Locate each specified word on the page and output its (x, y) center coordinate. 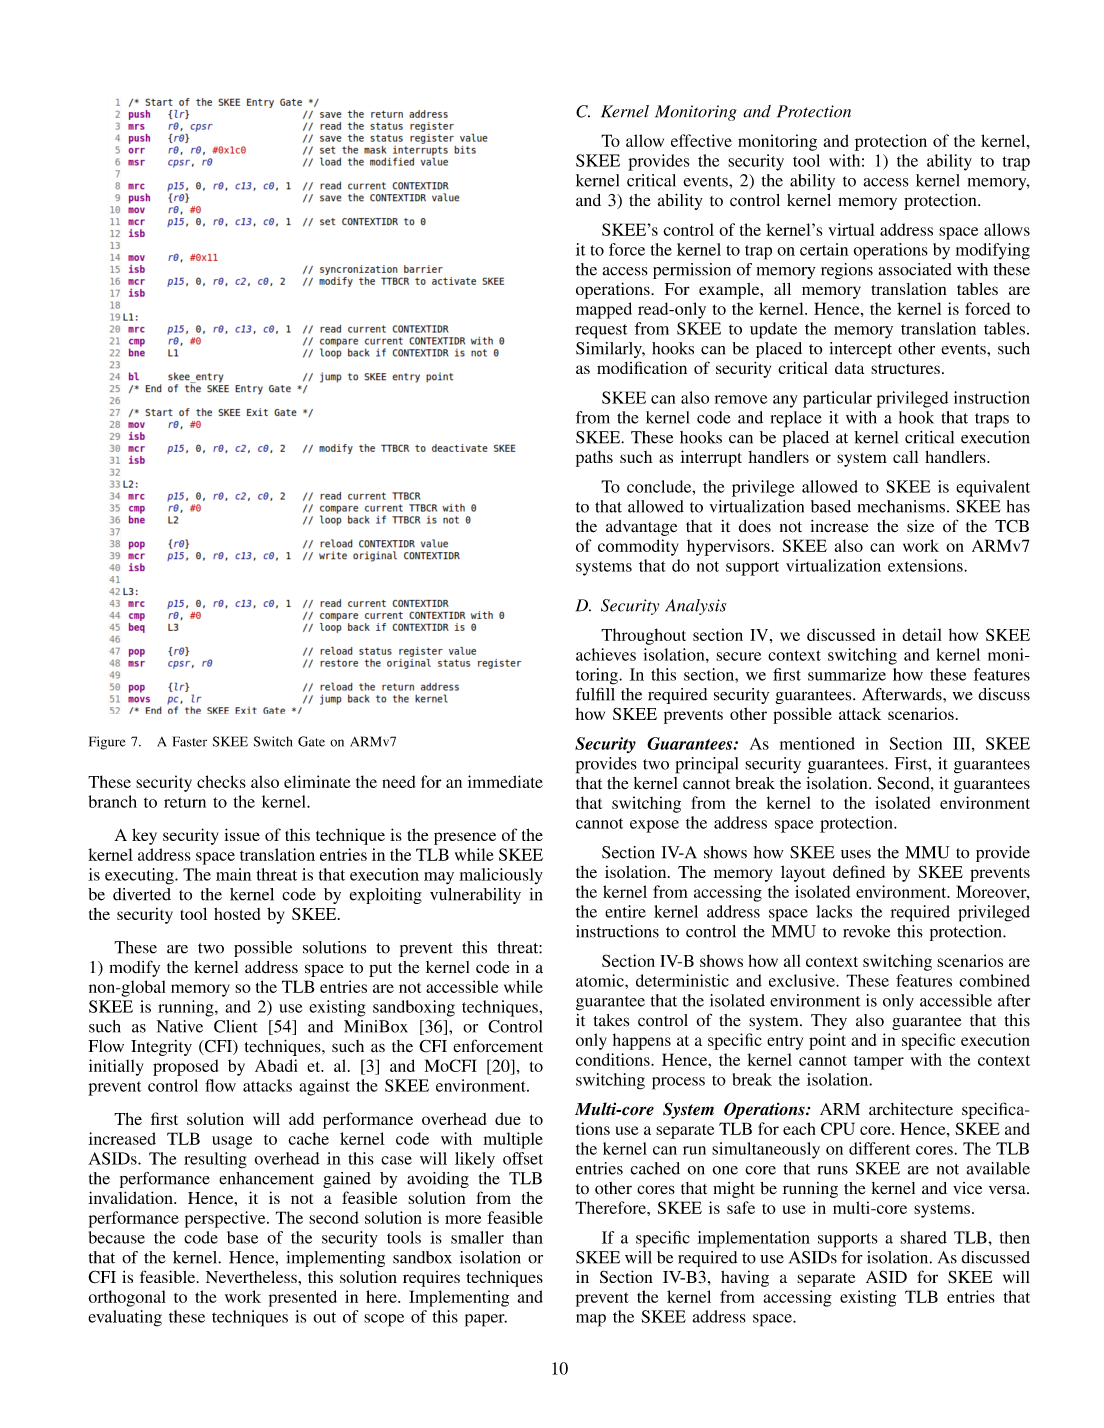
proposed (185, 1067)
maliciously (501, 876)
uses (856, 854)
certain (824, 249)
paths (594, 459)
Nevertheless (252, 1277)
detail (921, 634)
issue (242, 834)
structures (905, 369)
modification (642, 367)
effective (701, 140)
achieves (606, 654)
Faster (190, 741)
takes (611, 1020)
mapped (604, 310)
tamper (879, 1063)
